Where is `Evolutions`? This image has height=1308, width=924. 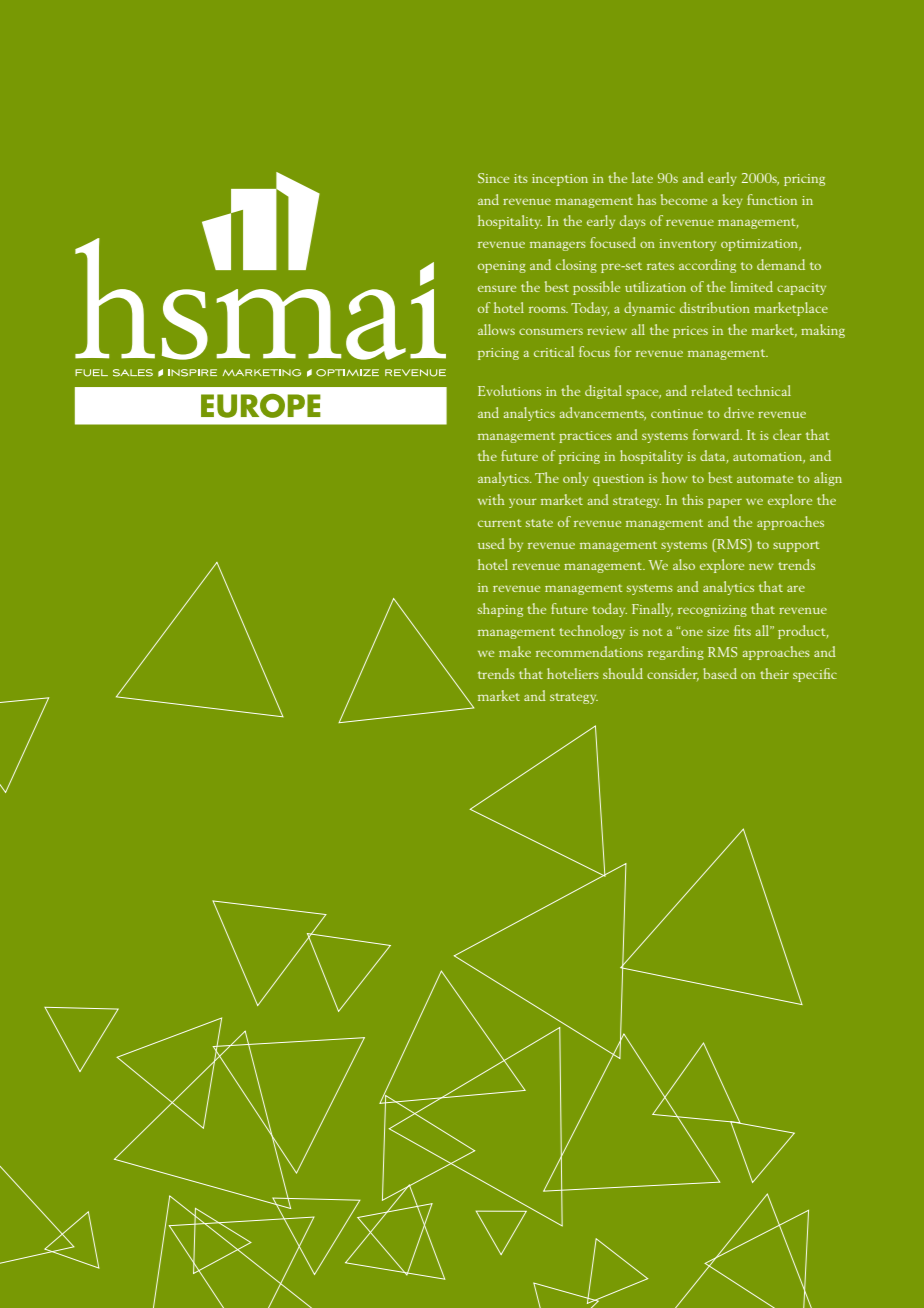 Evolutions is located at coordinates (509, 390).
